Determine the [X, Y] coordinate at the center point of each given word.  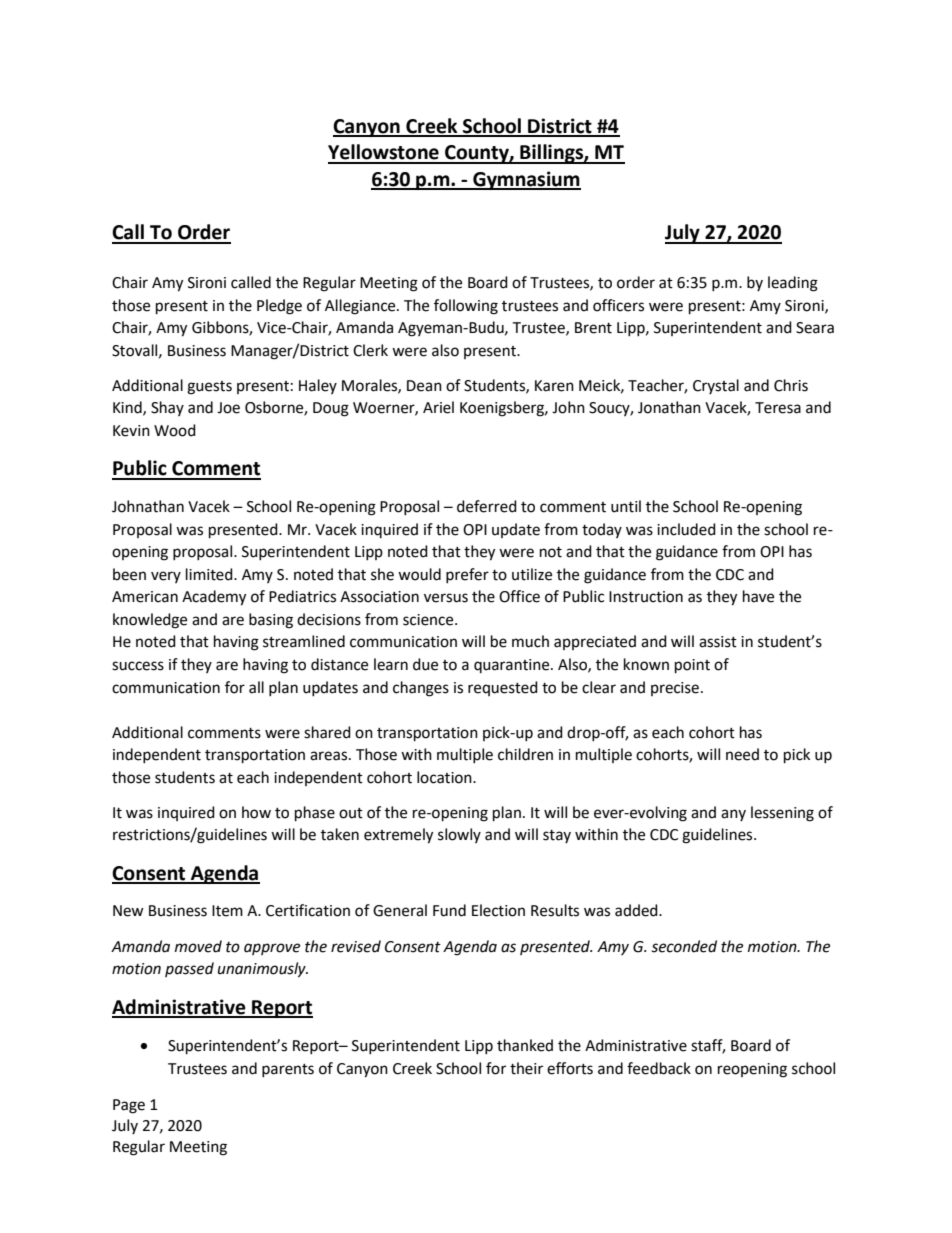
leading [793, 284]
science [429, 620]
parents [288, 1070]
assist [718, 642]
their [526, 1068]
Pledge [279, 307]
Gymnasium [526, 180]
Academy [214, 598]
